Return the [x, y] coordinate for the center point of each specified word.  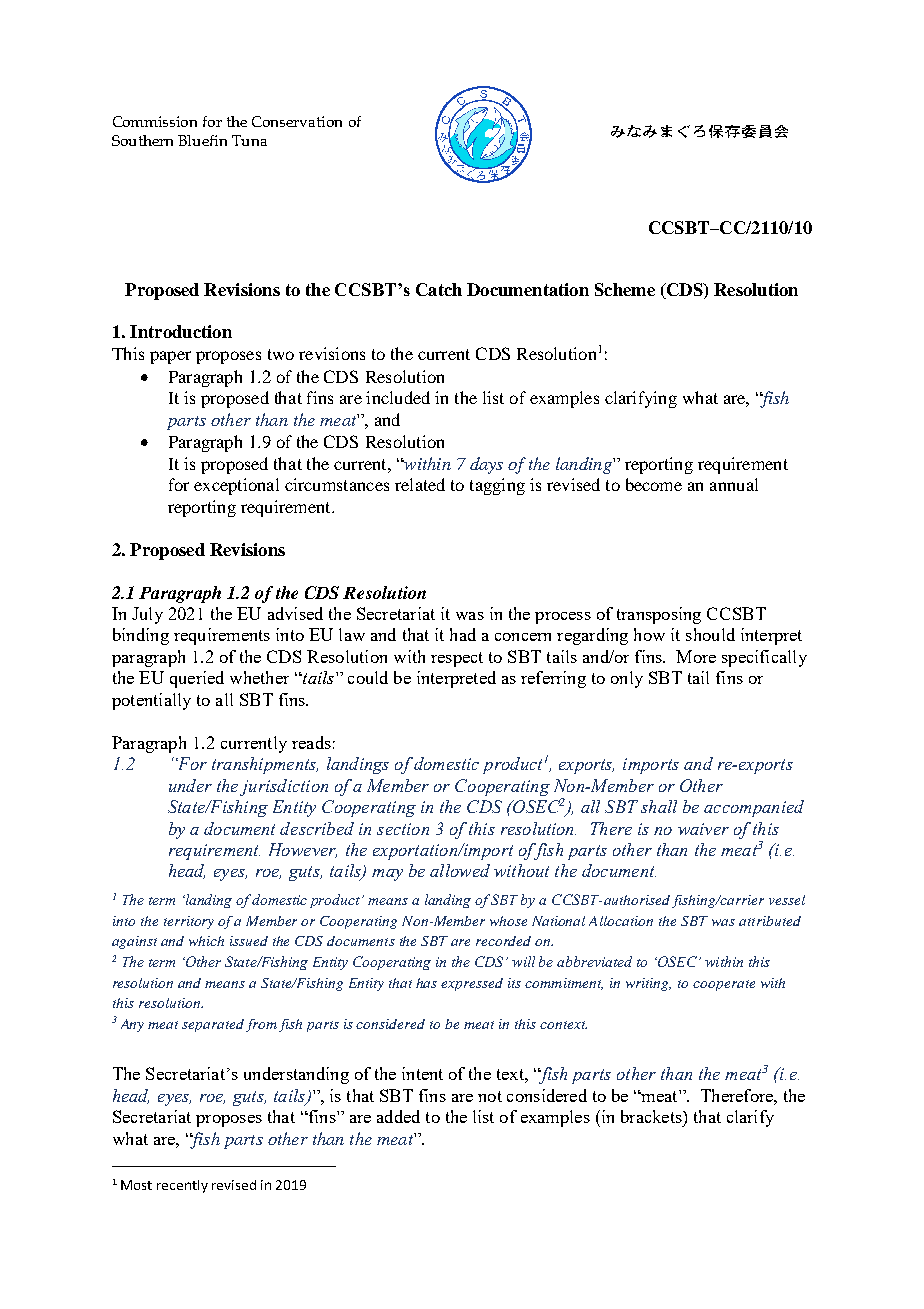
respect [457, 659]
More [696, 656]
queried [197, 679]
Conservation [297, 121]
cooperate [724, 985]
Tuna [249, 140]
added [398, 1116]
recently [182, 1186]
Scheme [625, 289]
